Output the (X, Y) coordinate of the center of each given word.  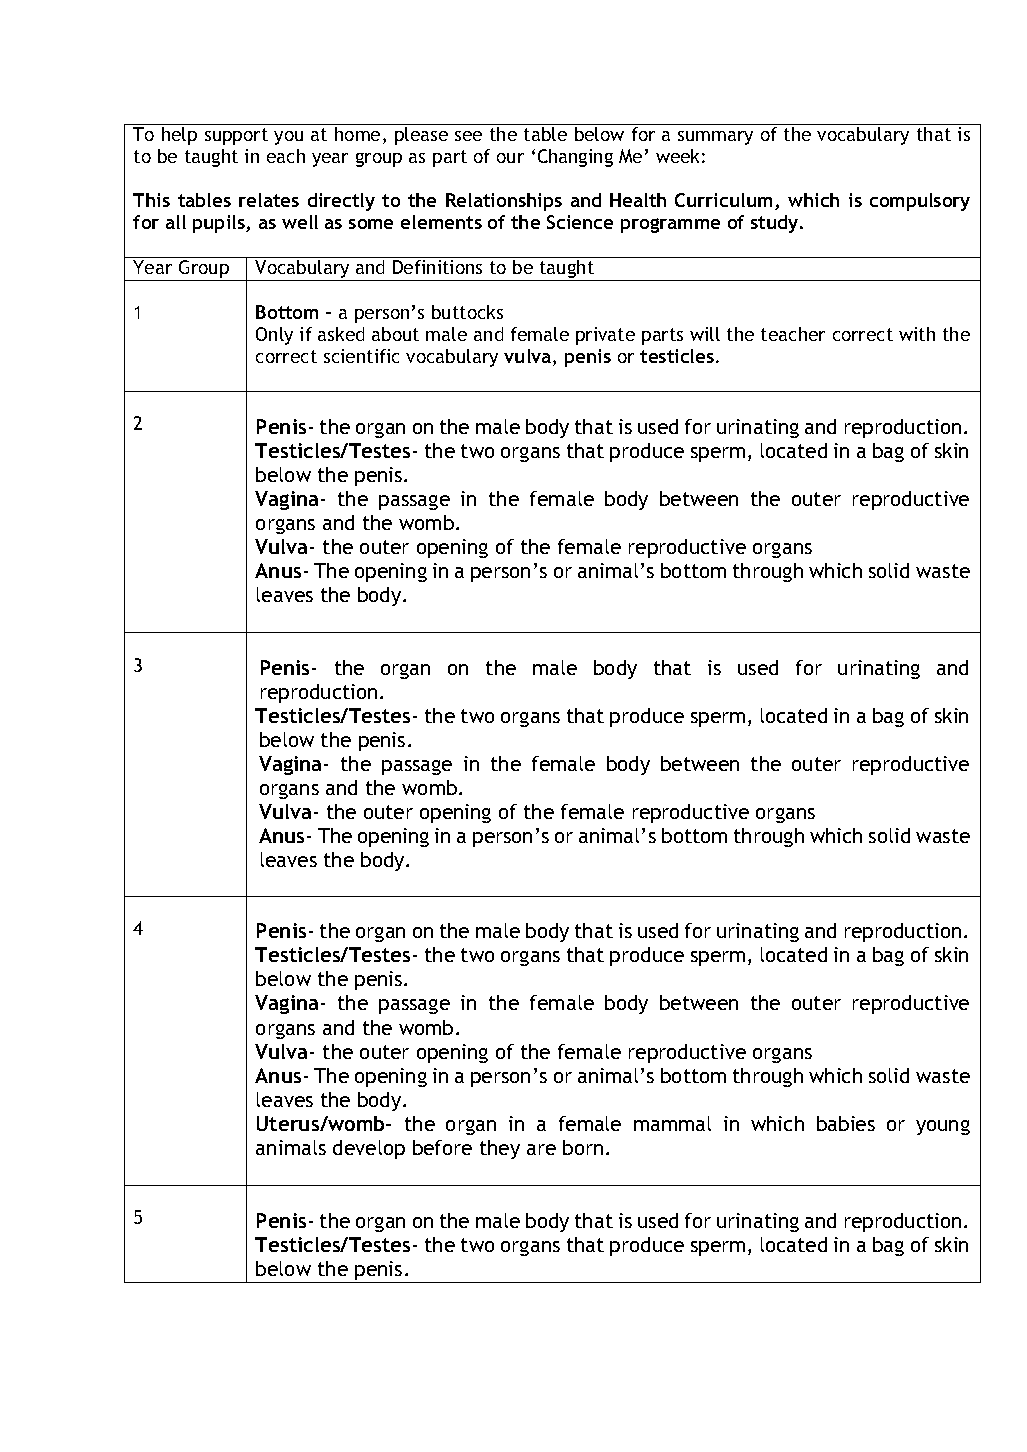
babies (846, 1123)
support (236, 136)
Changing (575, 158)
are (541, 1149)
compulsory (920, 202)
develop (369, 1149)
